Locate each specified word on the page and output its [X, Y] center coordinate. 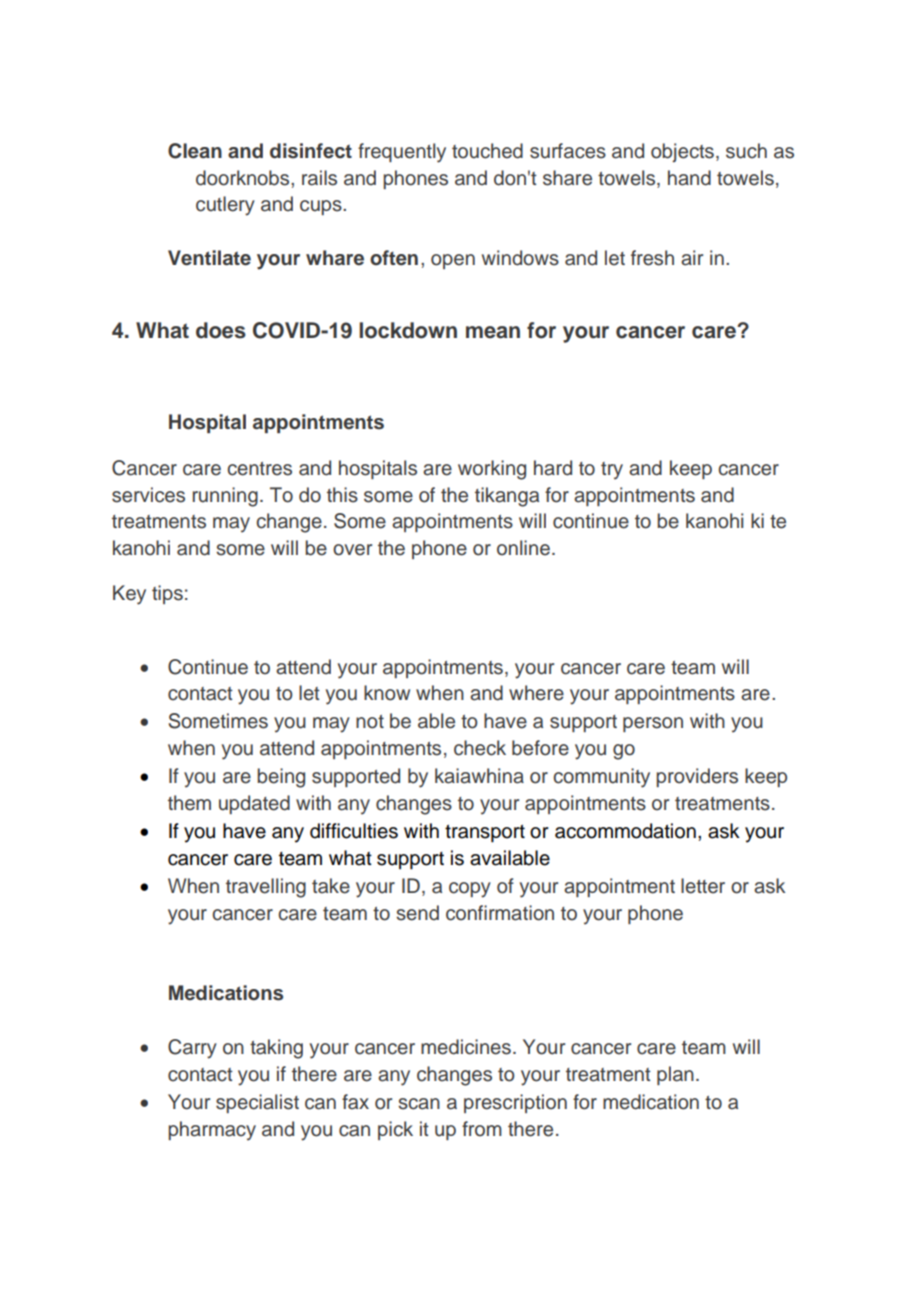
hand [689, 178]
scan [419, 1104]
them [189, 803]
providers [697, 777]
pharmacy [212, 1131]
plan [675, 1075]
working [492, 470]
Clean [195, 151]
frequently [402, 153]
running [225, 497]
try [612, 471]
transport [485, 833]
